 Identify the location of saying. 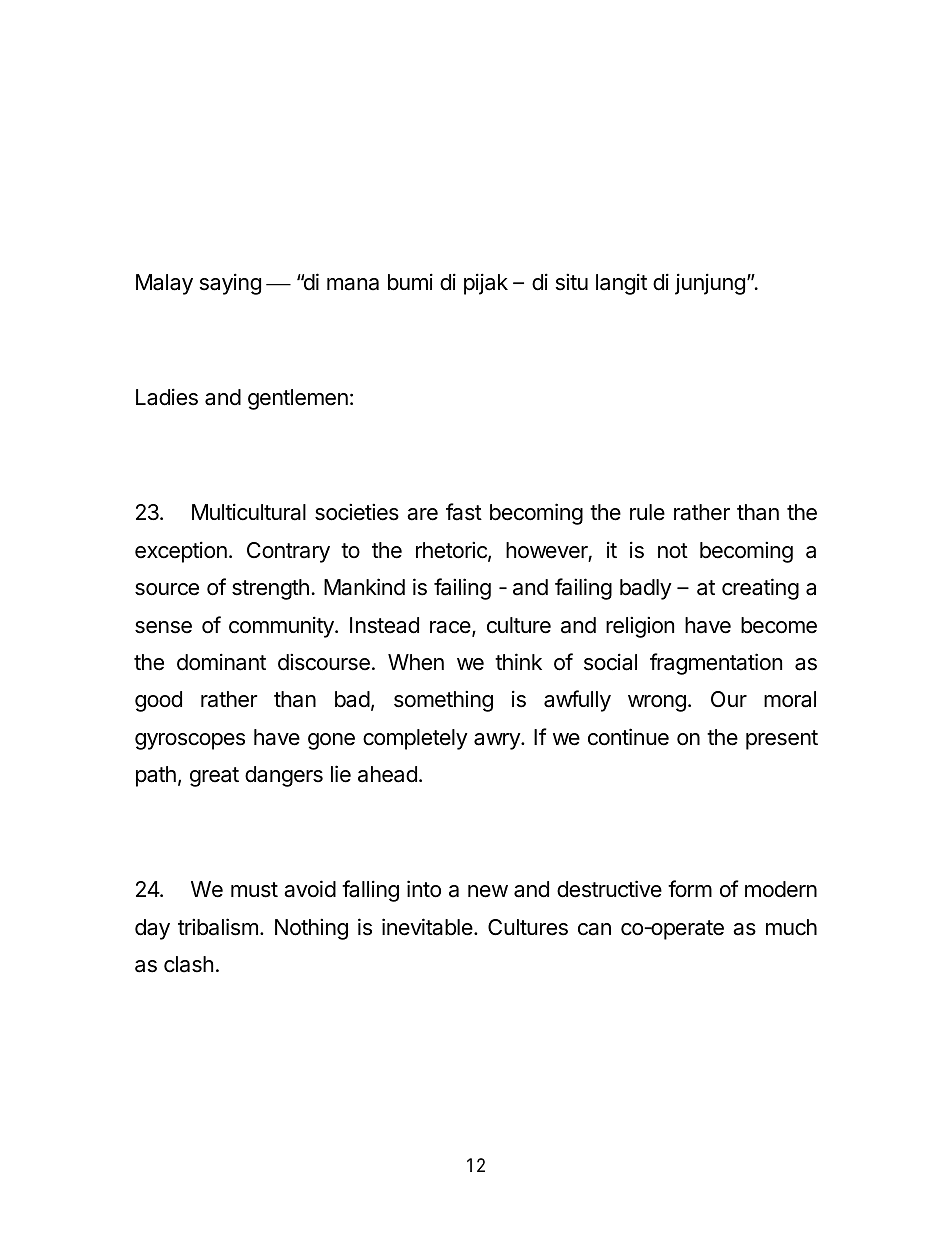
(230, 284).
